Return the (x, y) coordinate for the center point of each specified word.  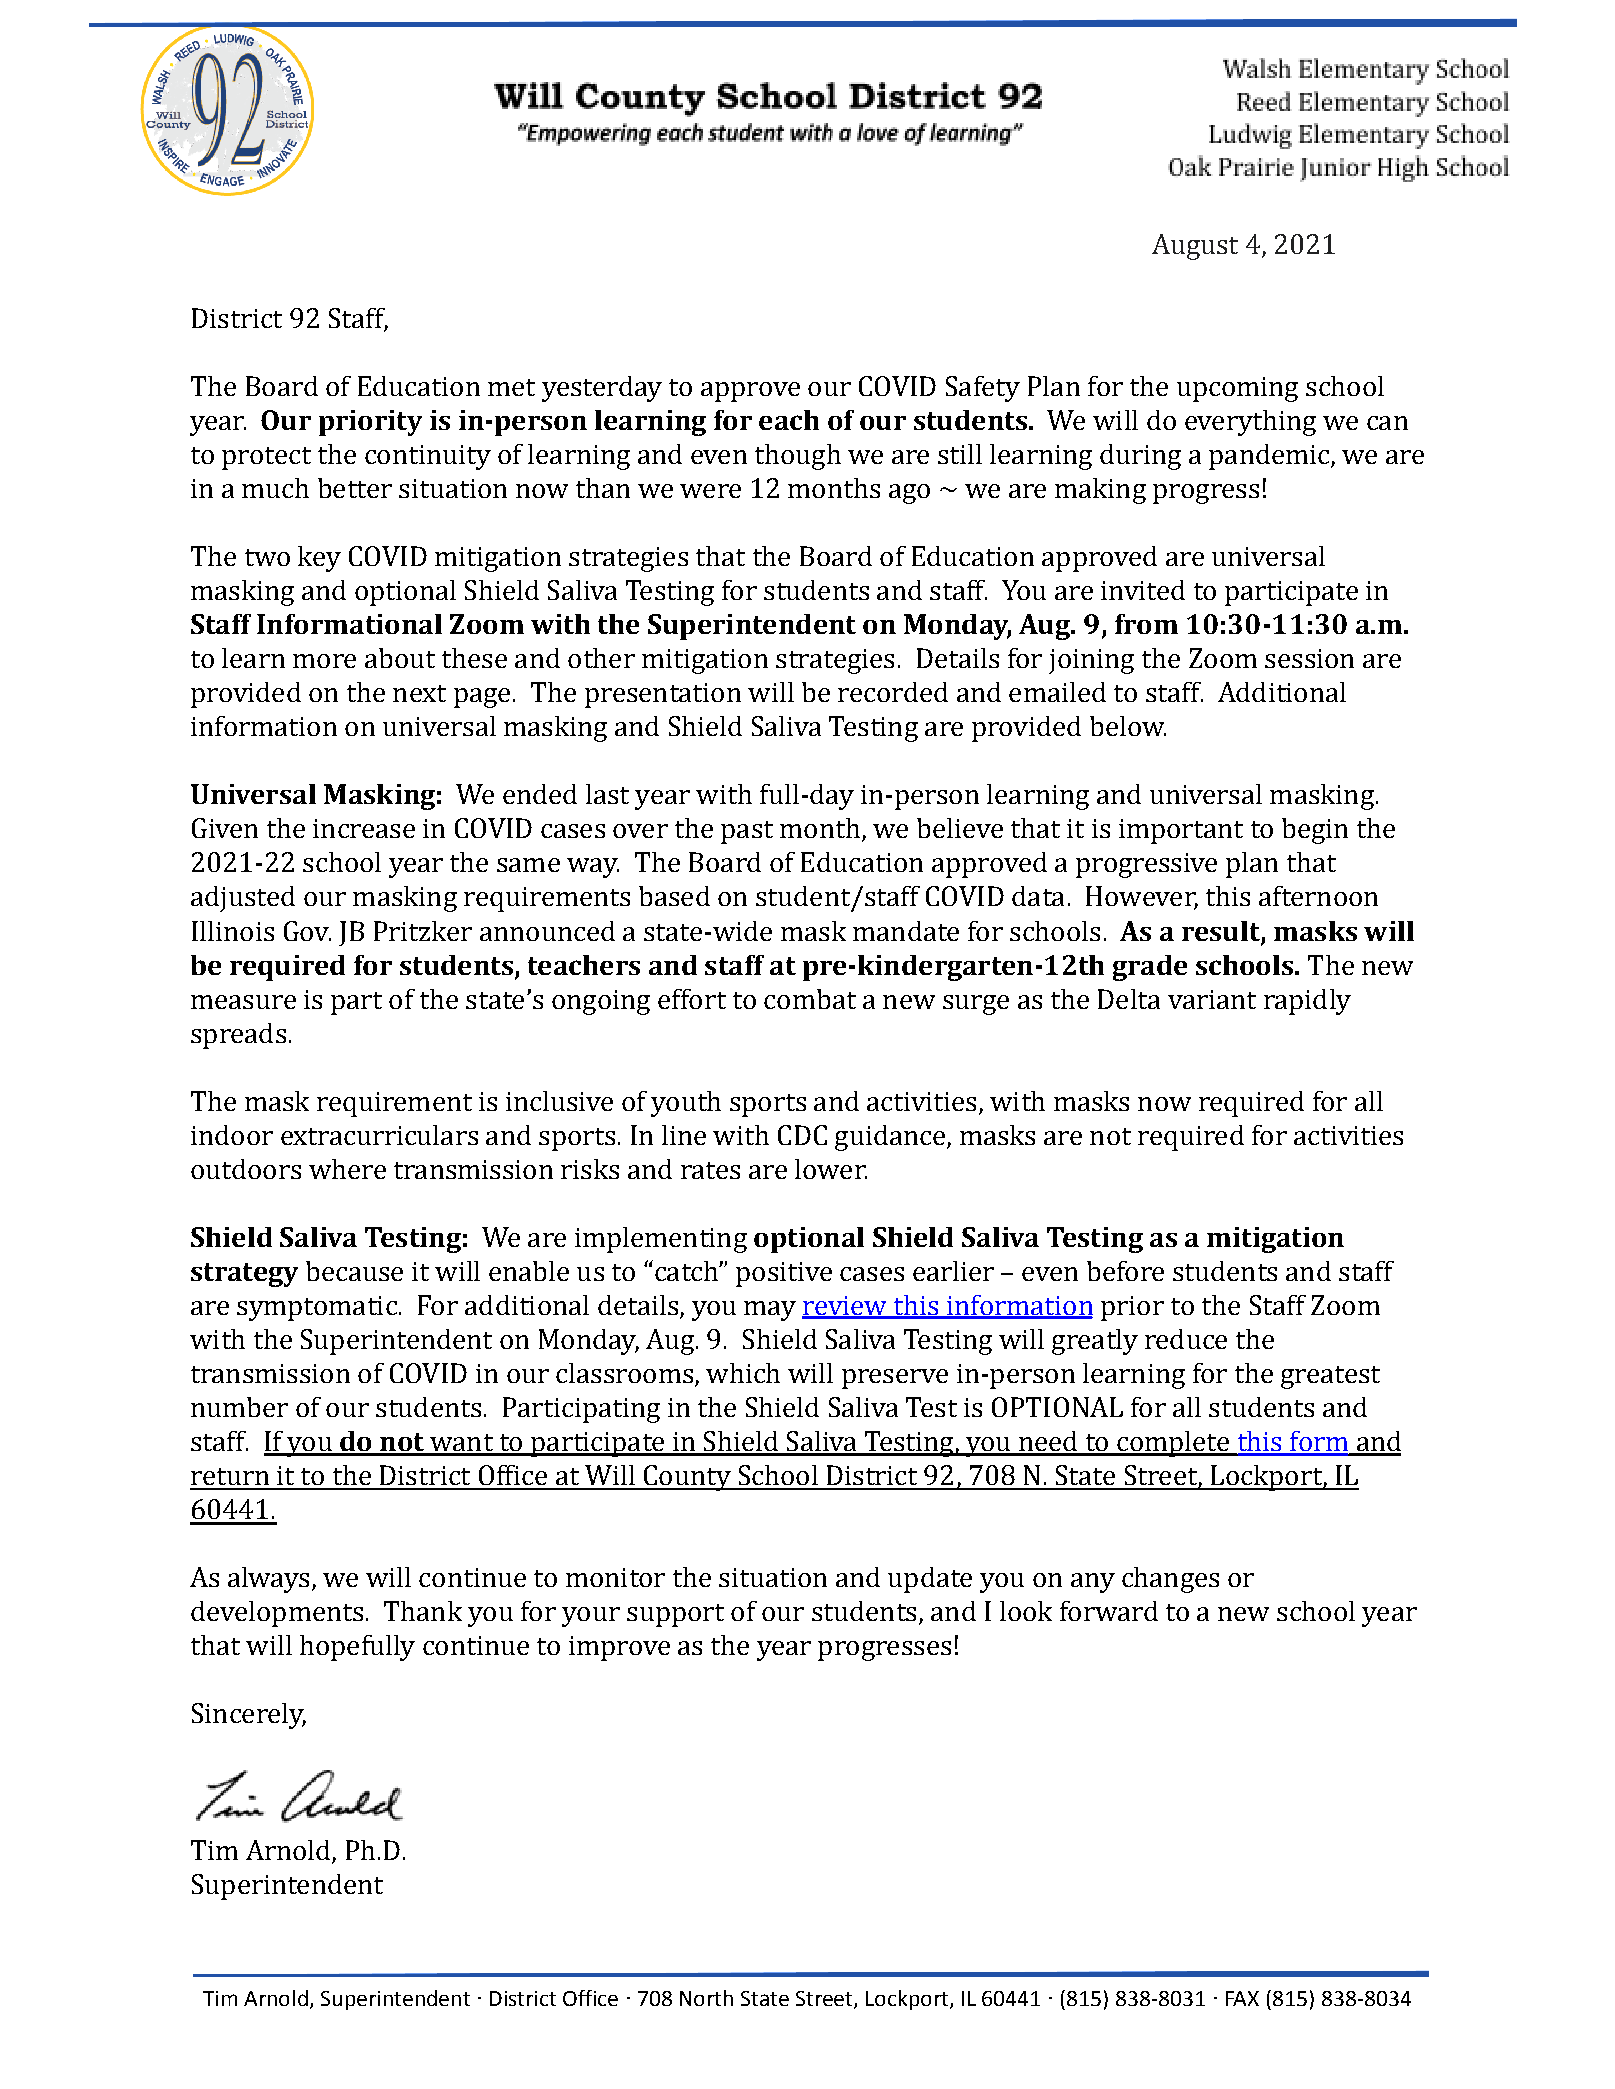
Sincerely (249, 1716)
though (798, 457)
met (511, 387)
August (1195, 247)
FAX (1242, 1998)
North (706, 1998)
